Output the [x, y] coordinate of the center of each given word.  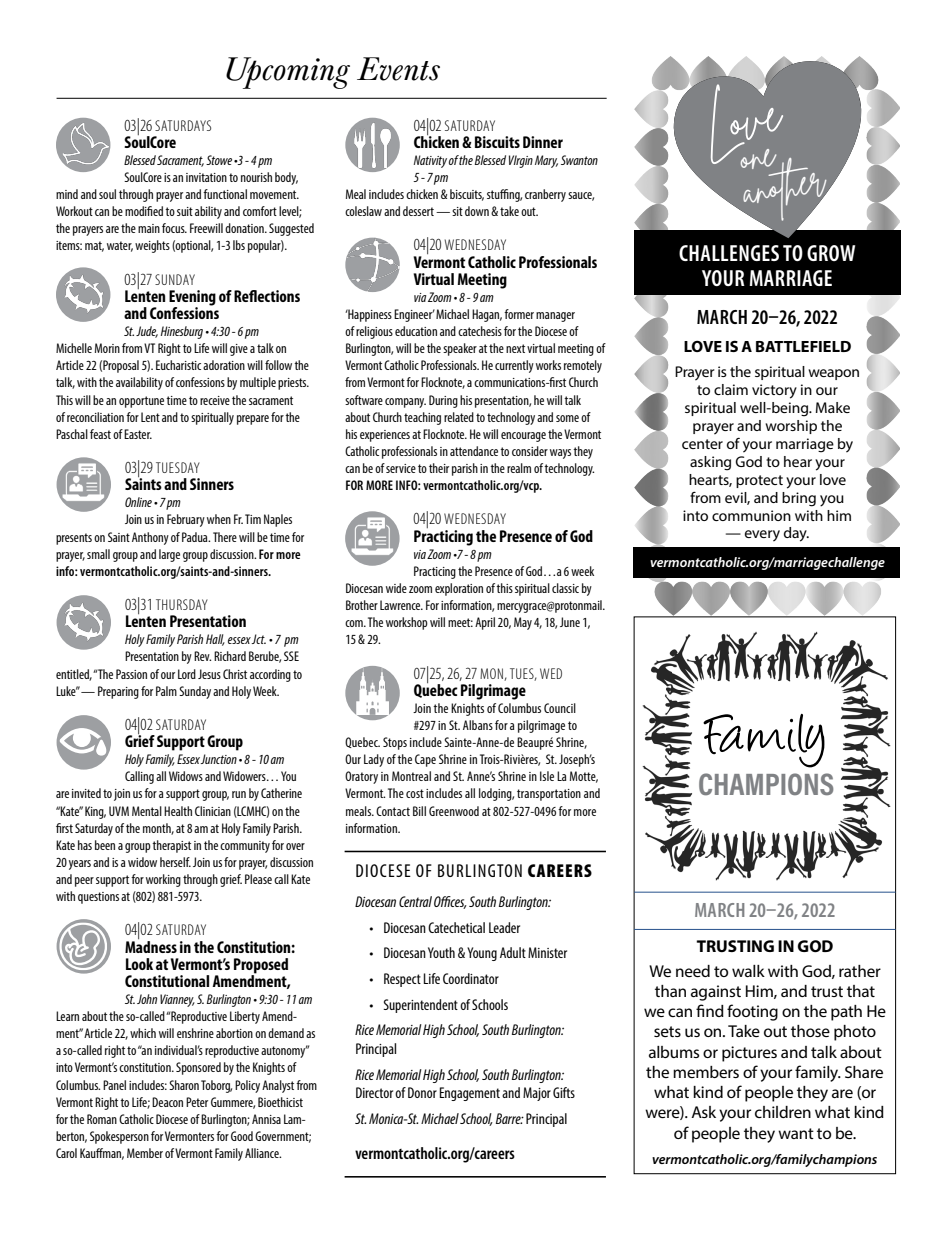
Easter [138, 434]
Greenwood [454, 811]
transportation [549, 795]
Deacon [167, 1102]
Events [398, 69]
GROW [831, 253]
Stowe [219, 160]
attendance [474, 451]
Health [178, 811]
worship [791, 427]
